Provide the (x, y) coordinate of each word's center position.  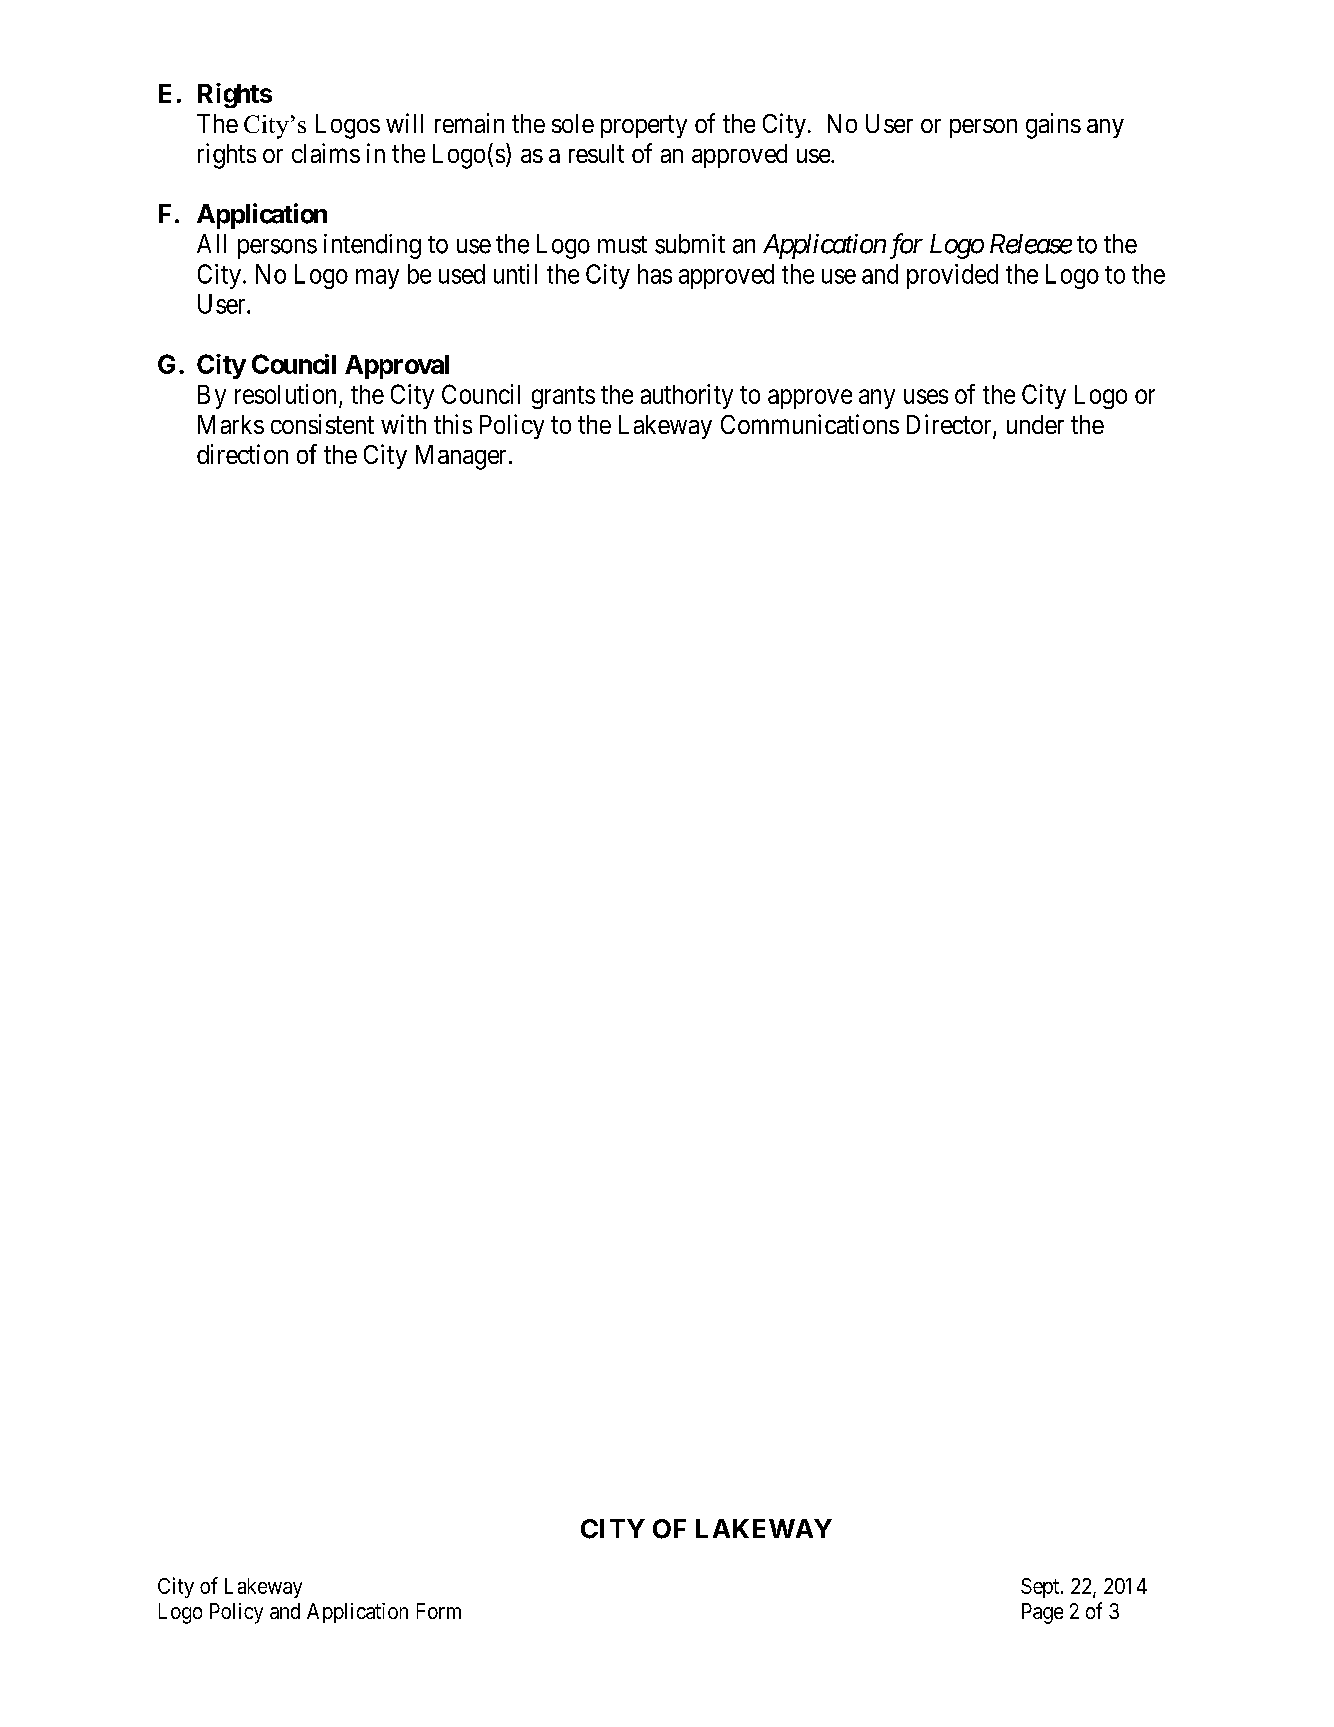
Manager (461, 457)
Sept (1041, 1588)
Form (439, 1611)
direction (242, 454)
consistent (322, 424)
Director (950, 425)
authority (687, 396)
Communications (810, 424)
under (1035, 424)
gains (1053, 126)
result (596, 153)
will (404, 123)
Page (1042, 1613)
